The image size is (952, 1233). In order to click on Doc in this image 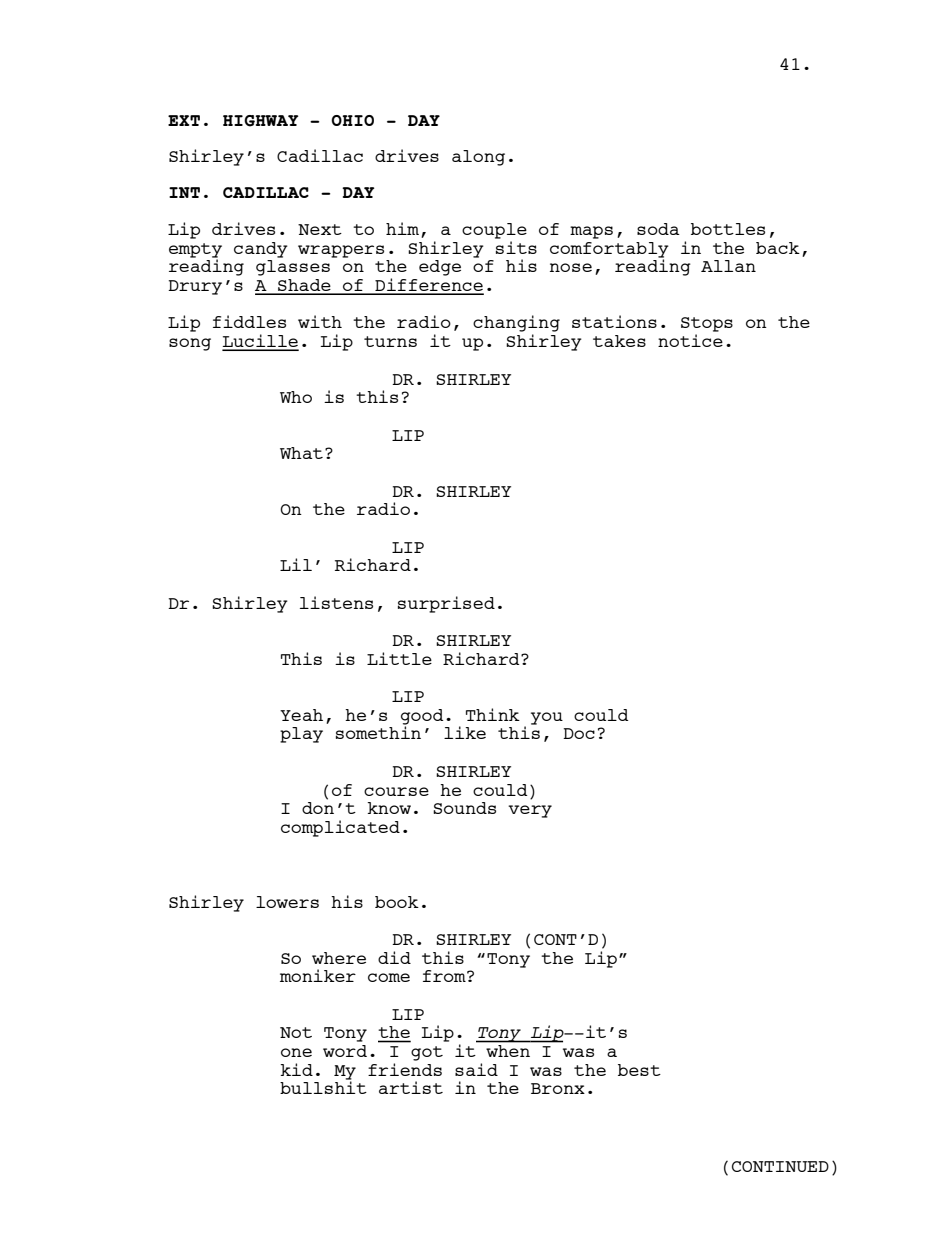, I will do `click(579, 733)`.
